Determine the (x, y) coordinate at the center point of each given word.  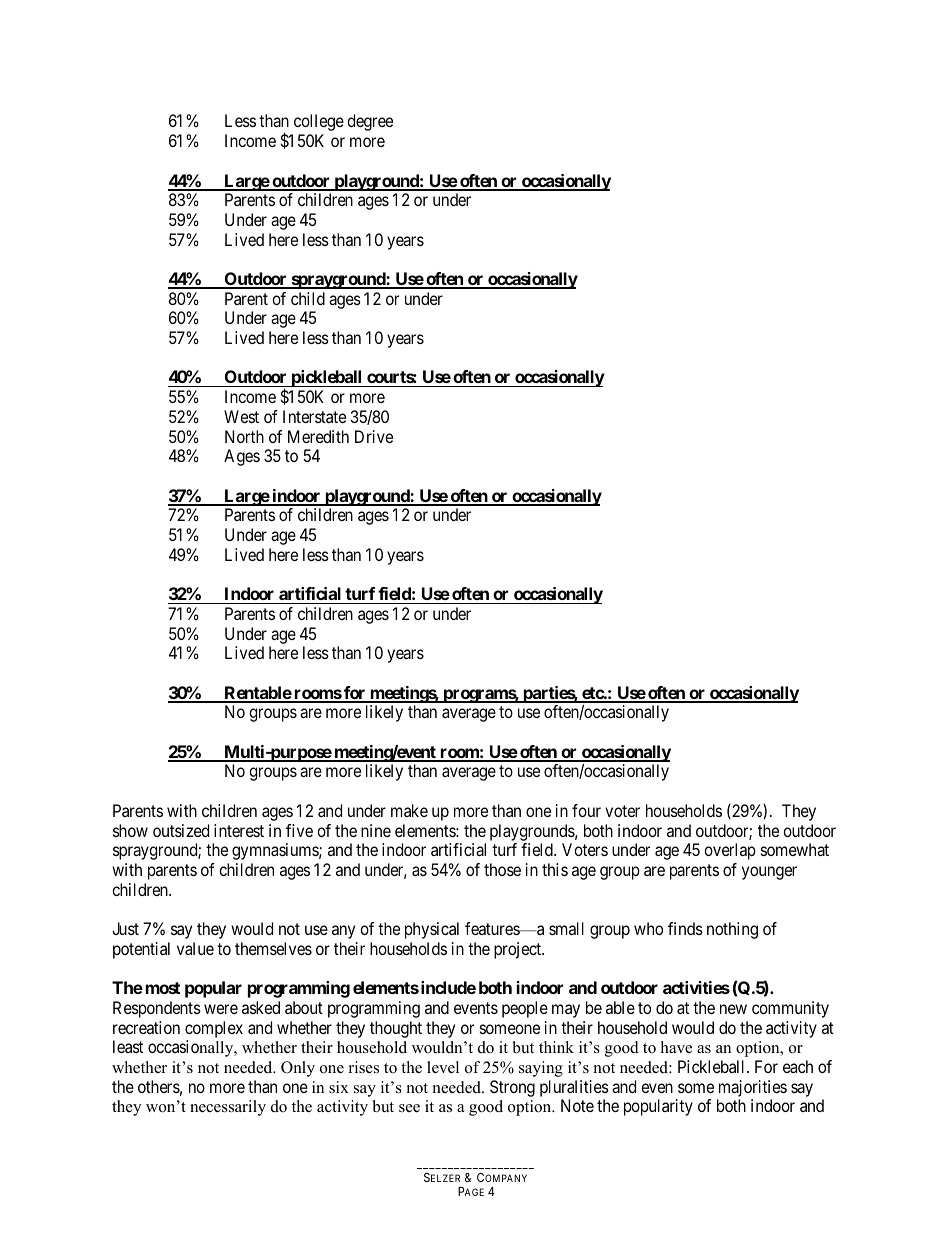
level (443, 1067)
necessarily (228, 1108)
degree (370, 122)
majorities (753, 1088)
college (319, 122)
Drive (374, 436)
